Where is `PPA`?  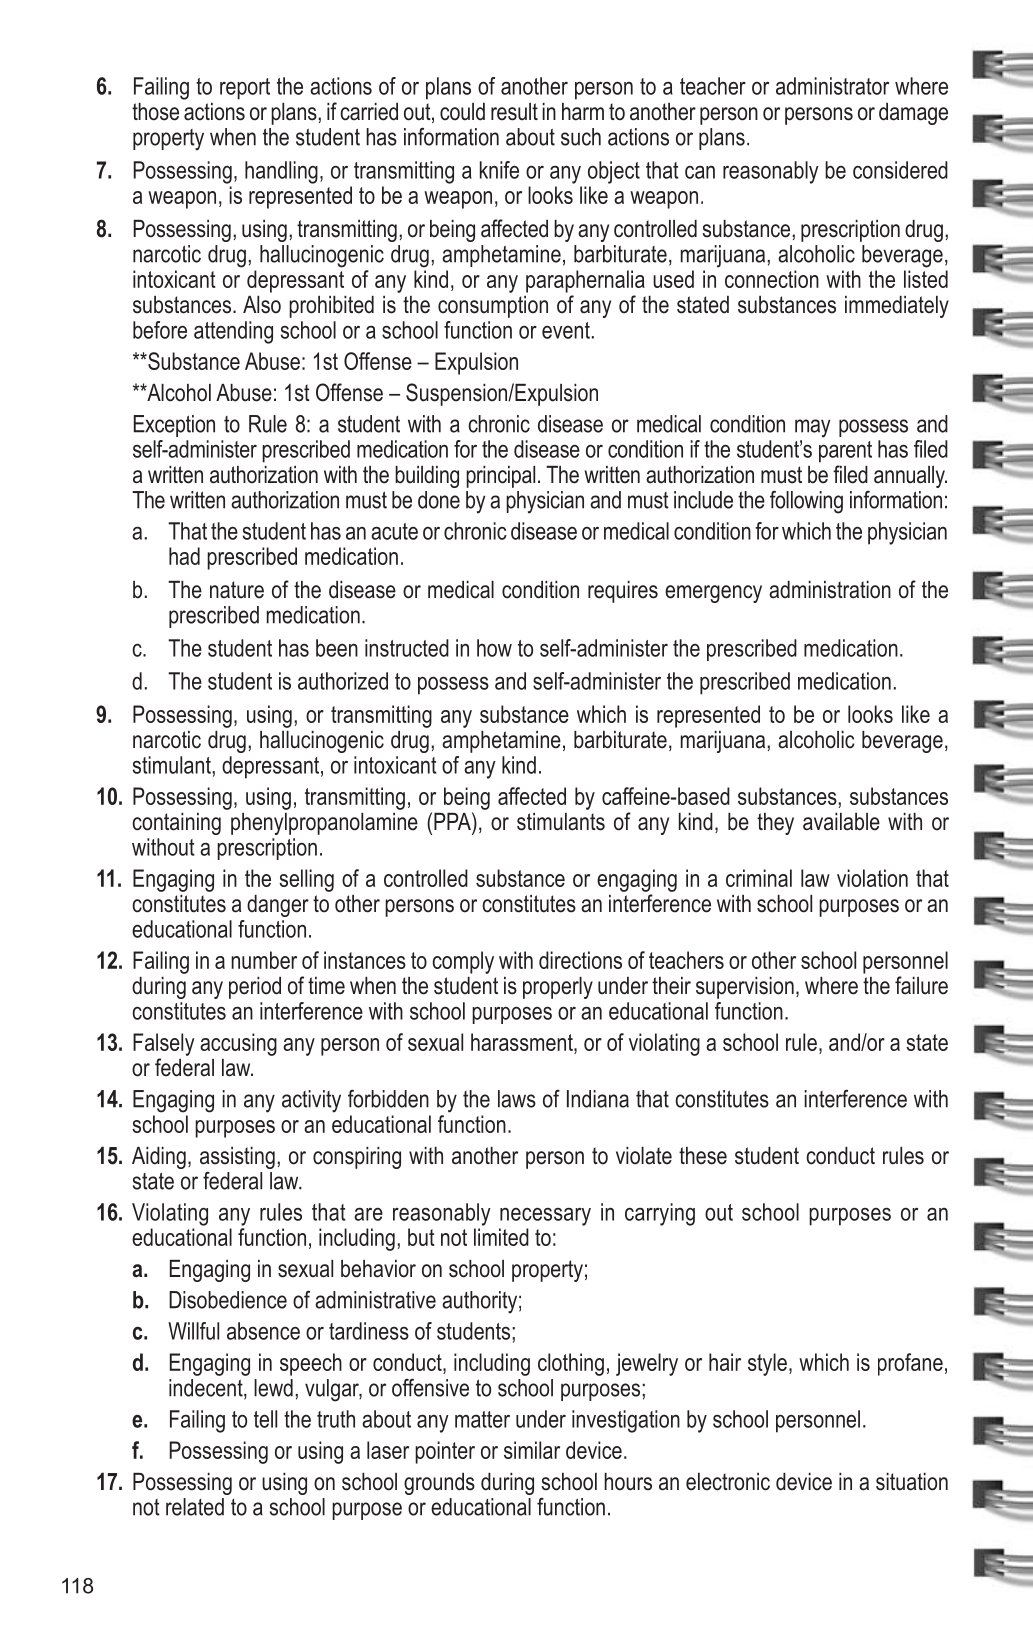
PPA is located at coordinates (453, 821).
